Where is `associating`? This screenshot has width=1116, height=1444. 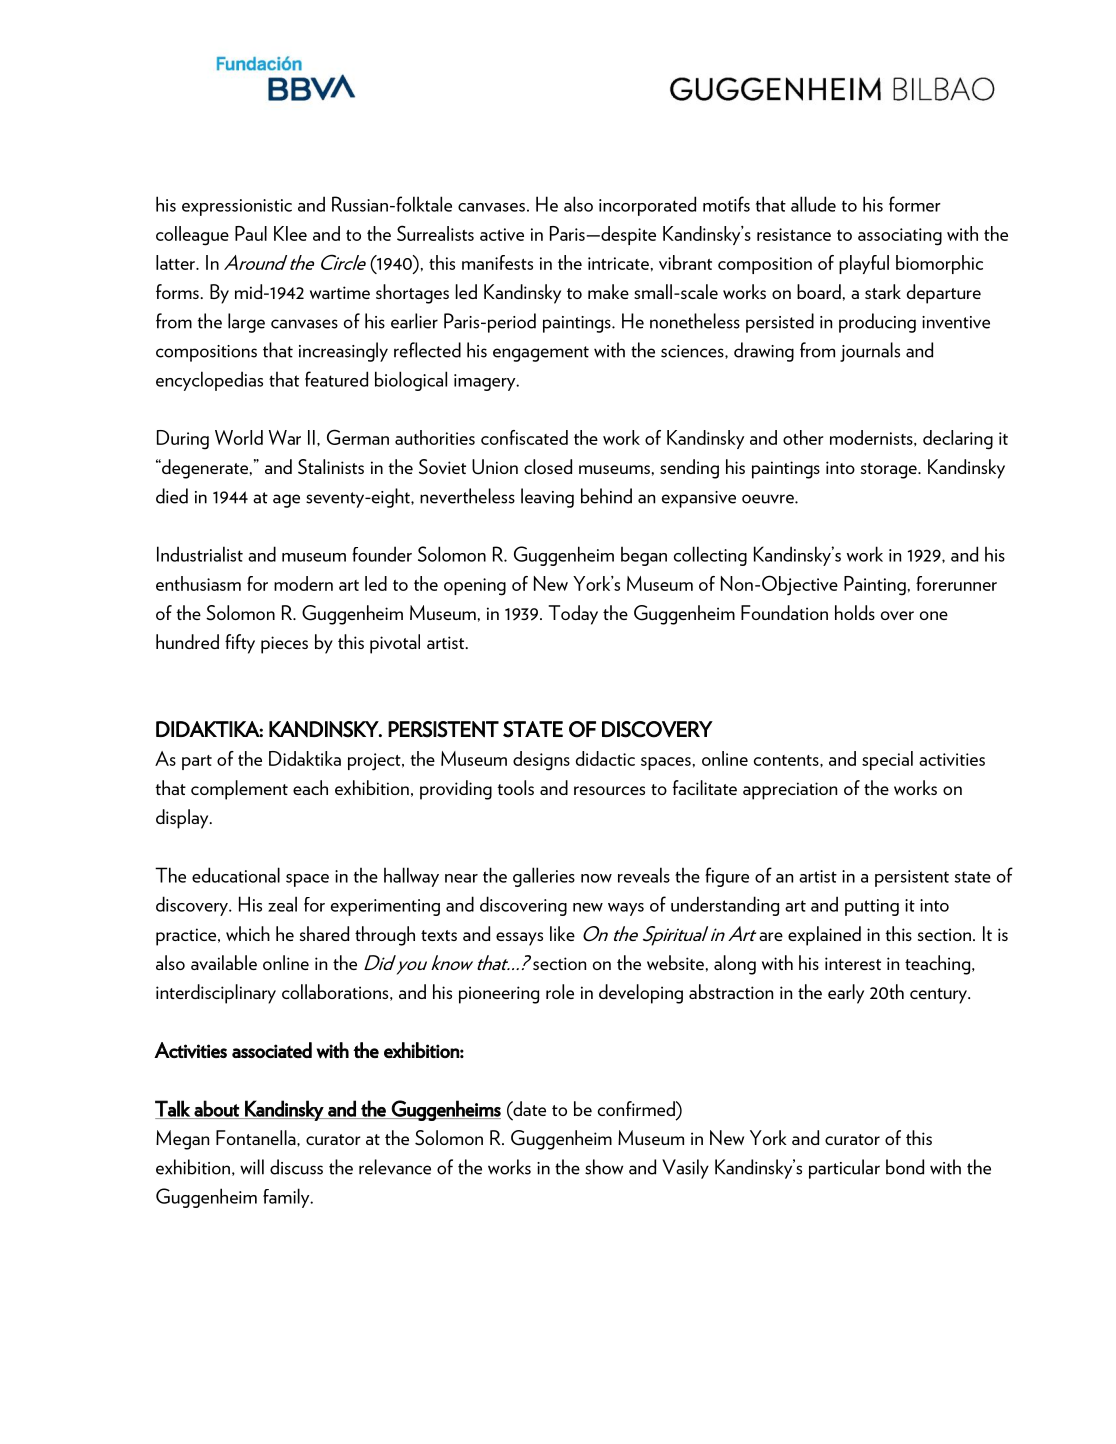 associating is located at coordinates (900, 237).
